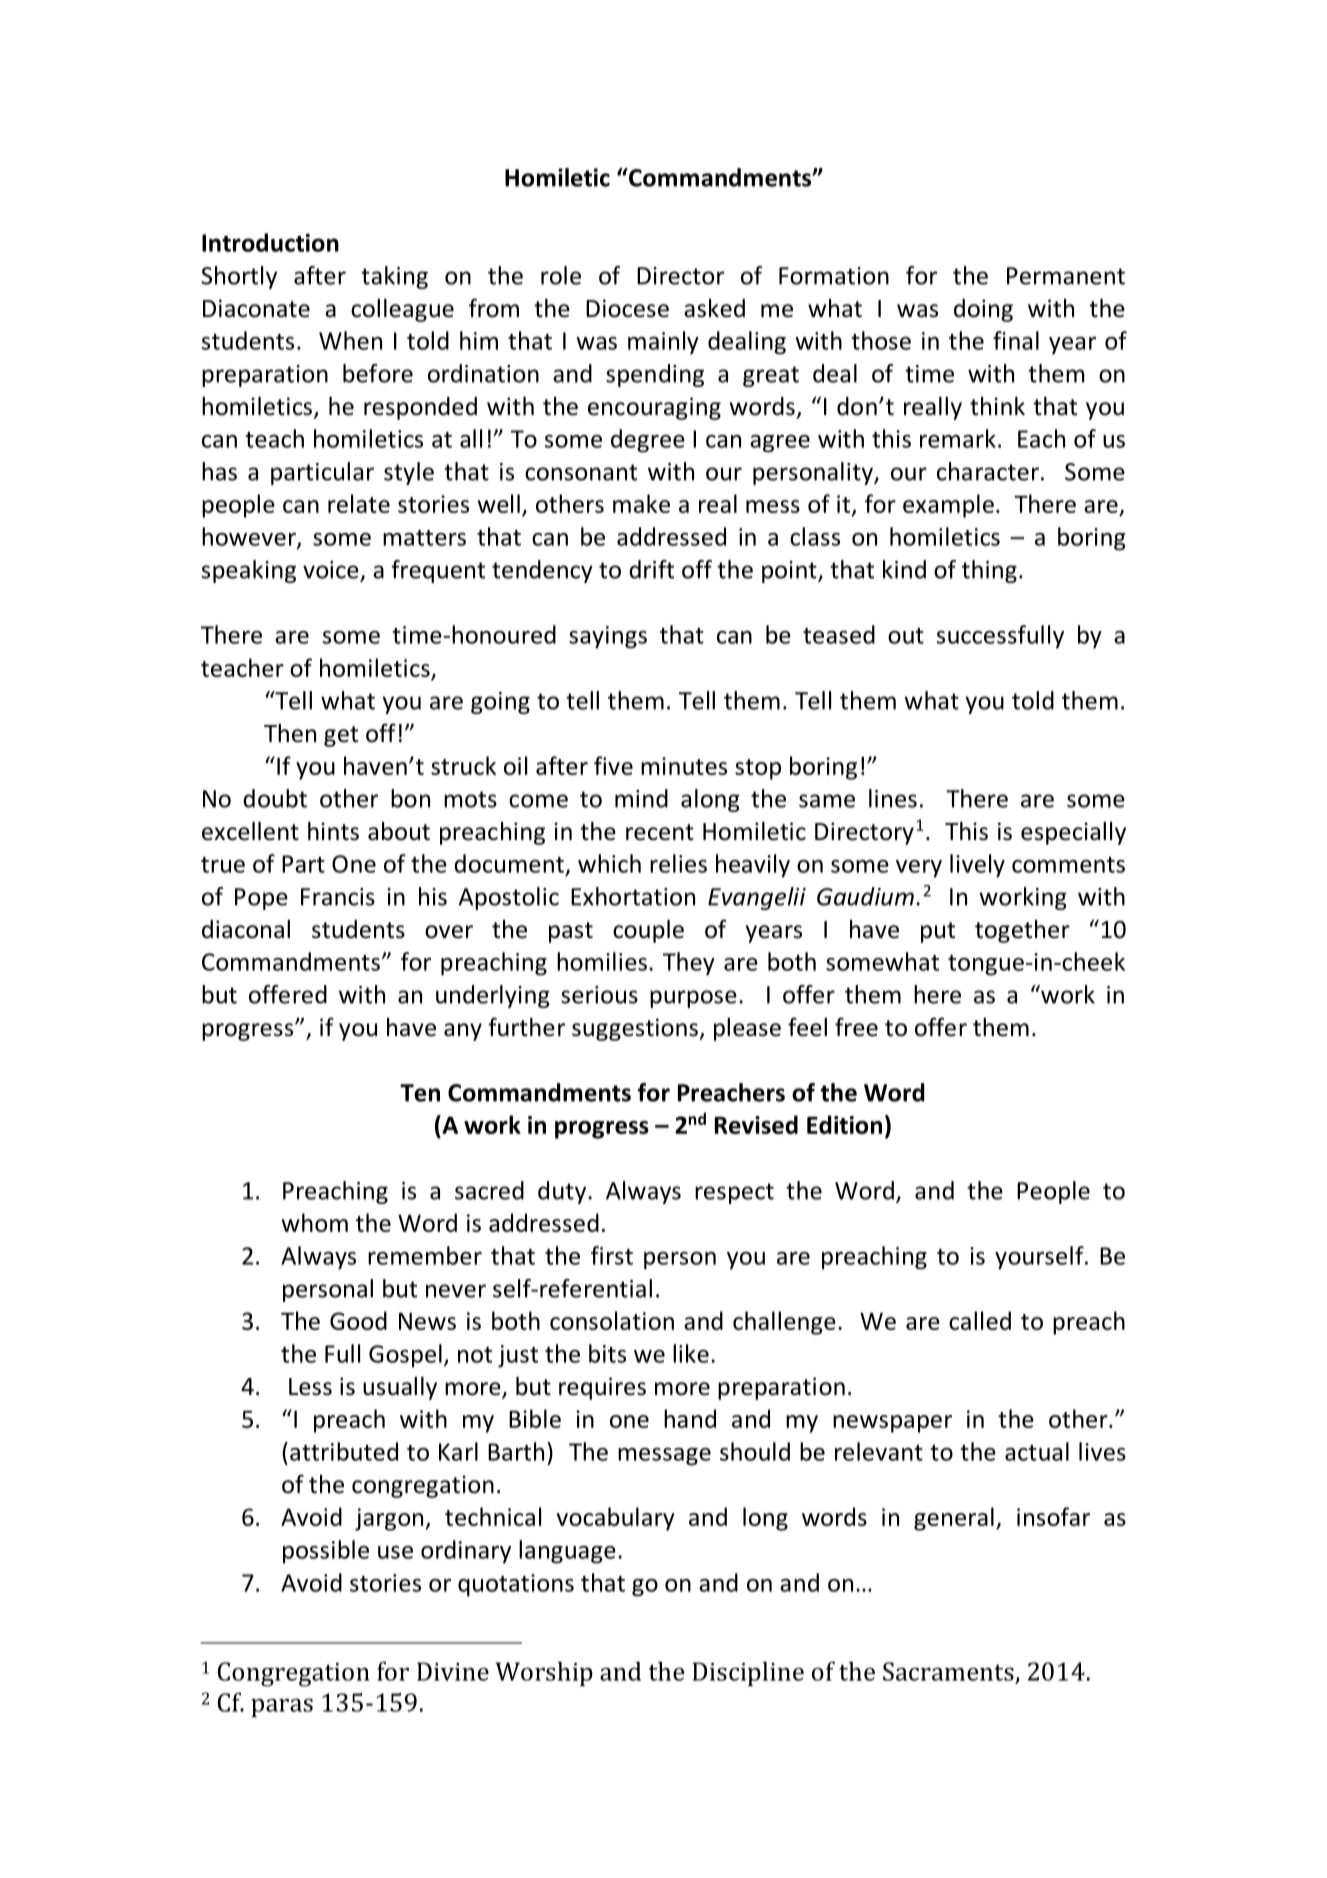 This screenshot has height=1878, width=1327. I want to click on Revised, so click(756, 1124).
